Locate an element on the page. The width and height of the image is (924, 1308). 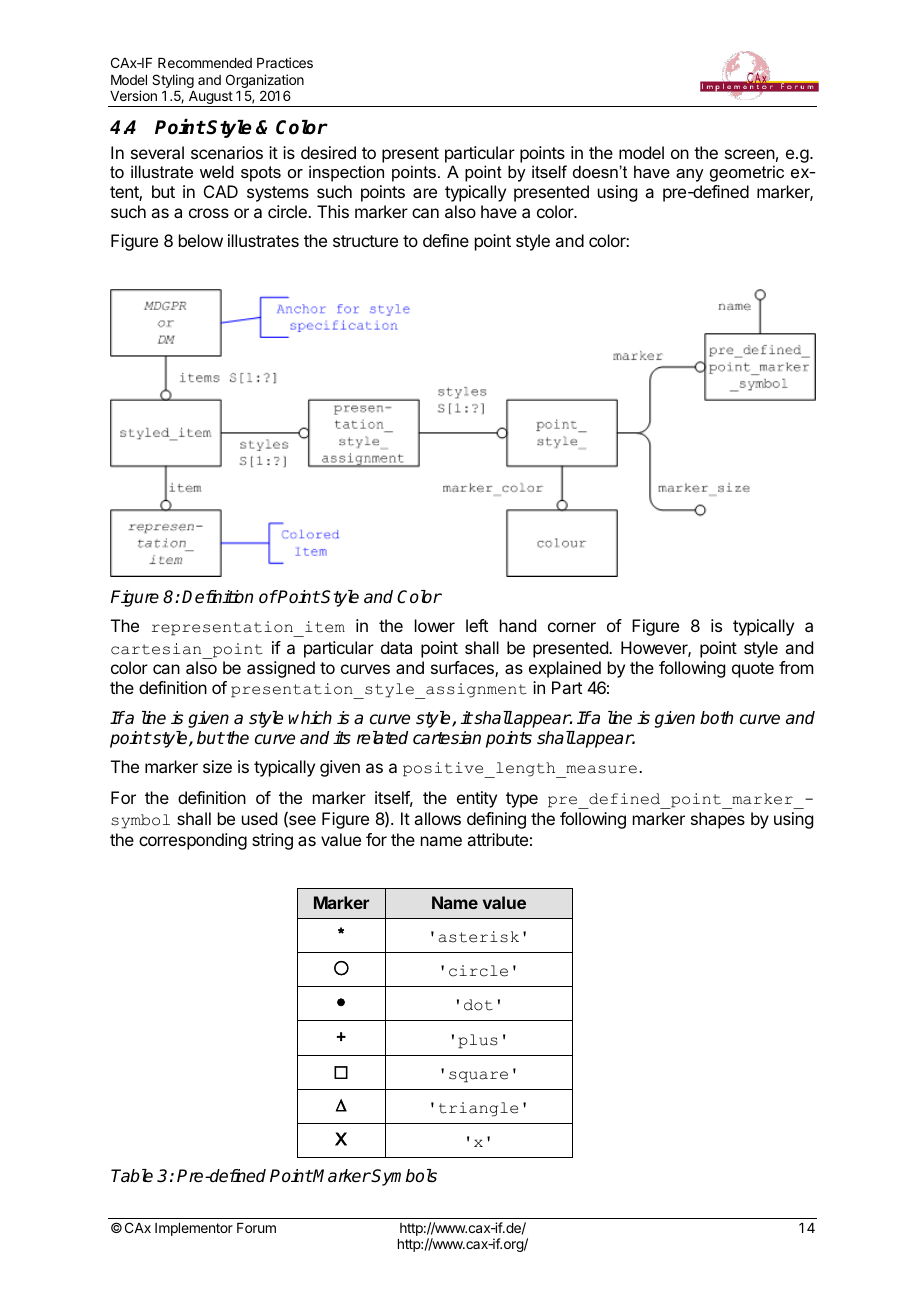
assigned is located at coordinates (281, 669).
